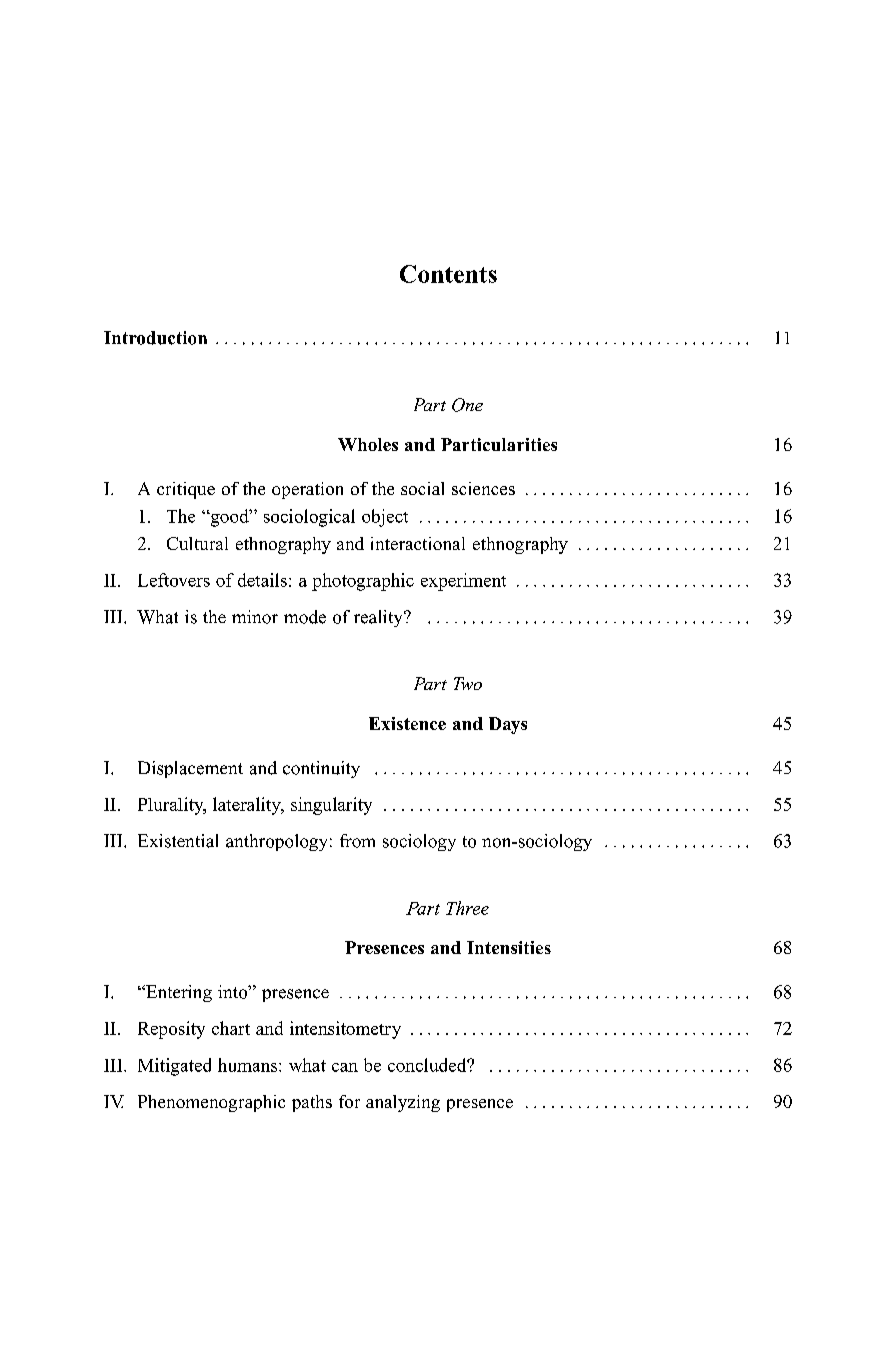 This screenshot has width=896, height=1360. I want to click on Existential, so click(178, 841).
